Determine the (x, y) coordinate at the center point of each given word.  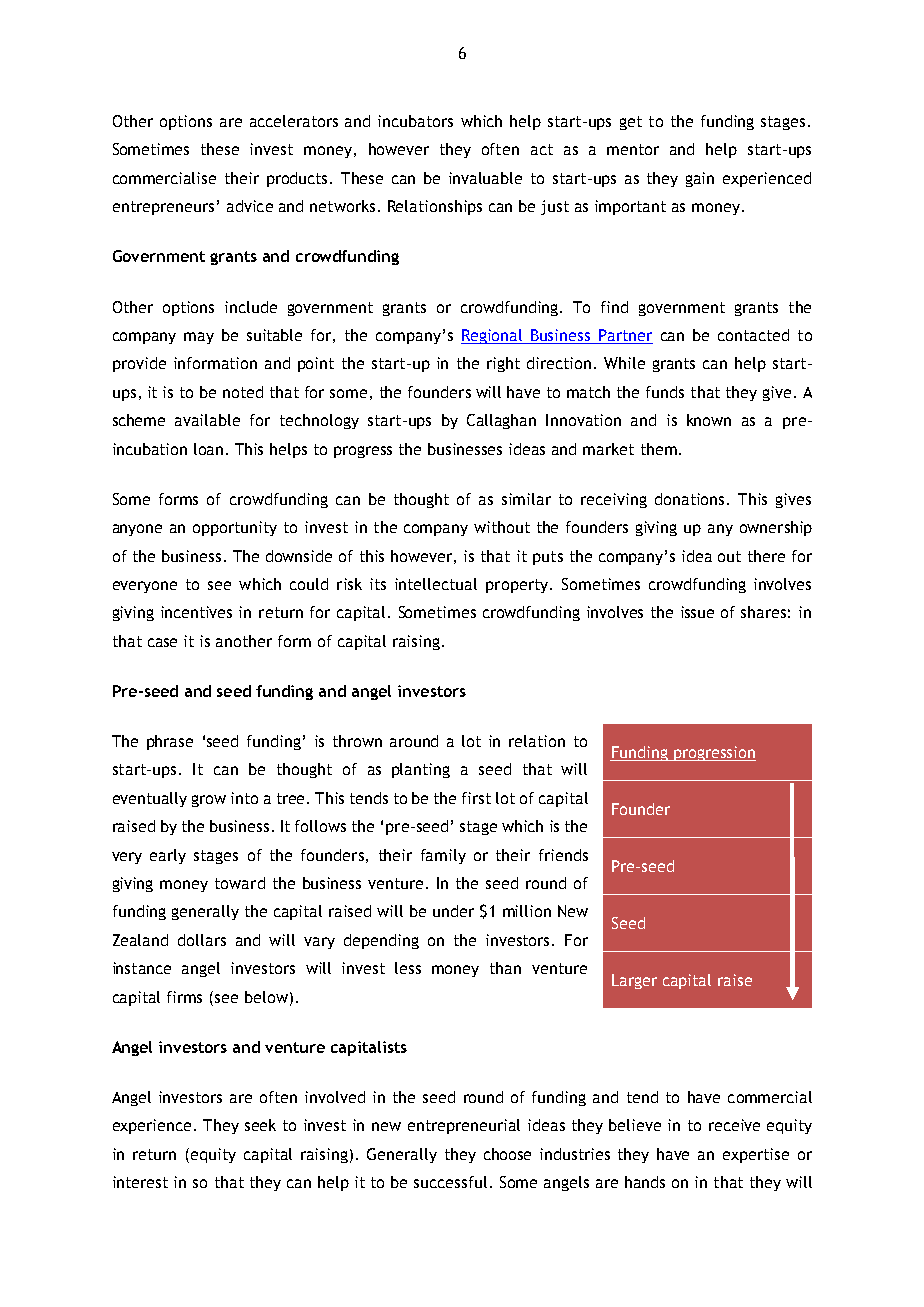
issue (697, 612)
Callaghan (501, 421)
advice (250, 206)
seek (260, 1125)
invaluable (485, 178)
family (443, 856)
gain (700, 179)
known (709, 420)
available (207, 420)
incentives (196, 612)
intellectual (436, 584)
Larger (634, 981)
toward (240, 883)
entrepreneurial (464, 1126)
